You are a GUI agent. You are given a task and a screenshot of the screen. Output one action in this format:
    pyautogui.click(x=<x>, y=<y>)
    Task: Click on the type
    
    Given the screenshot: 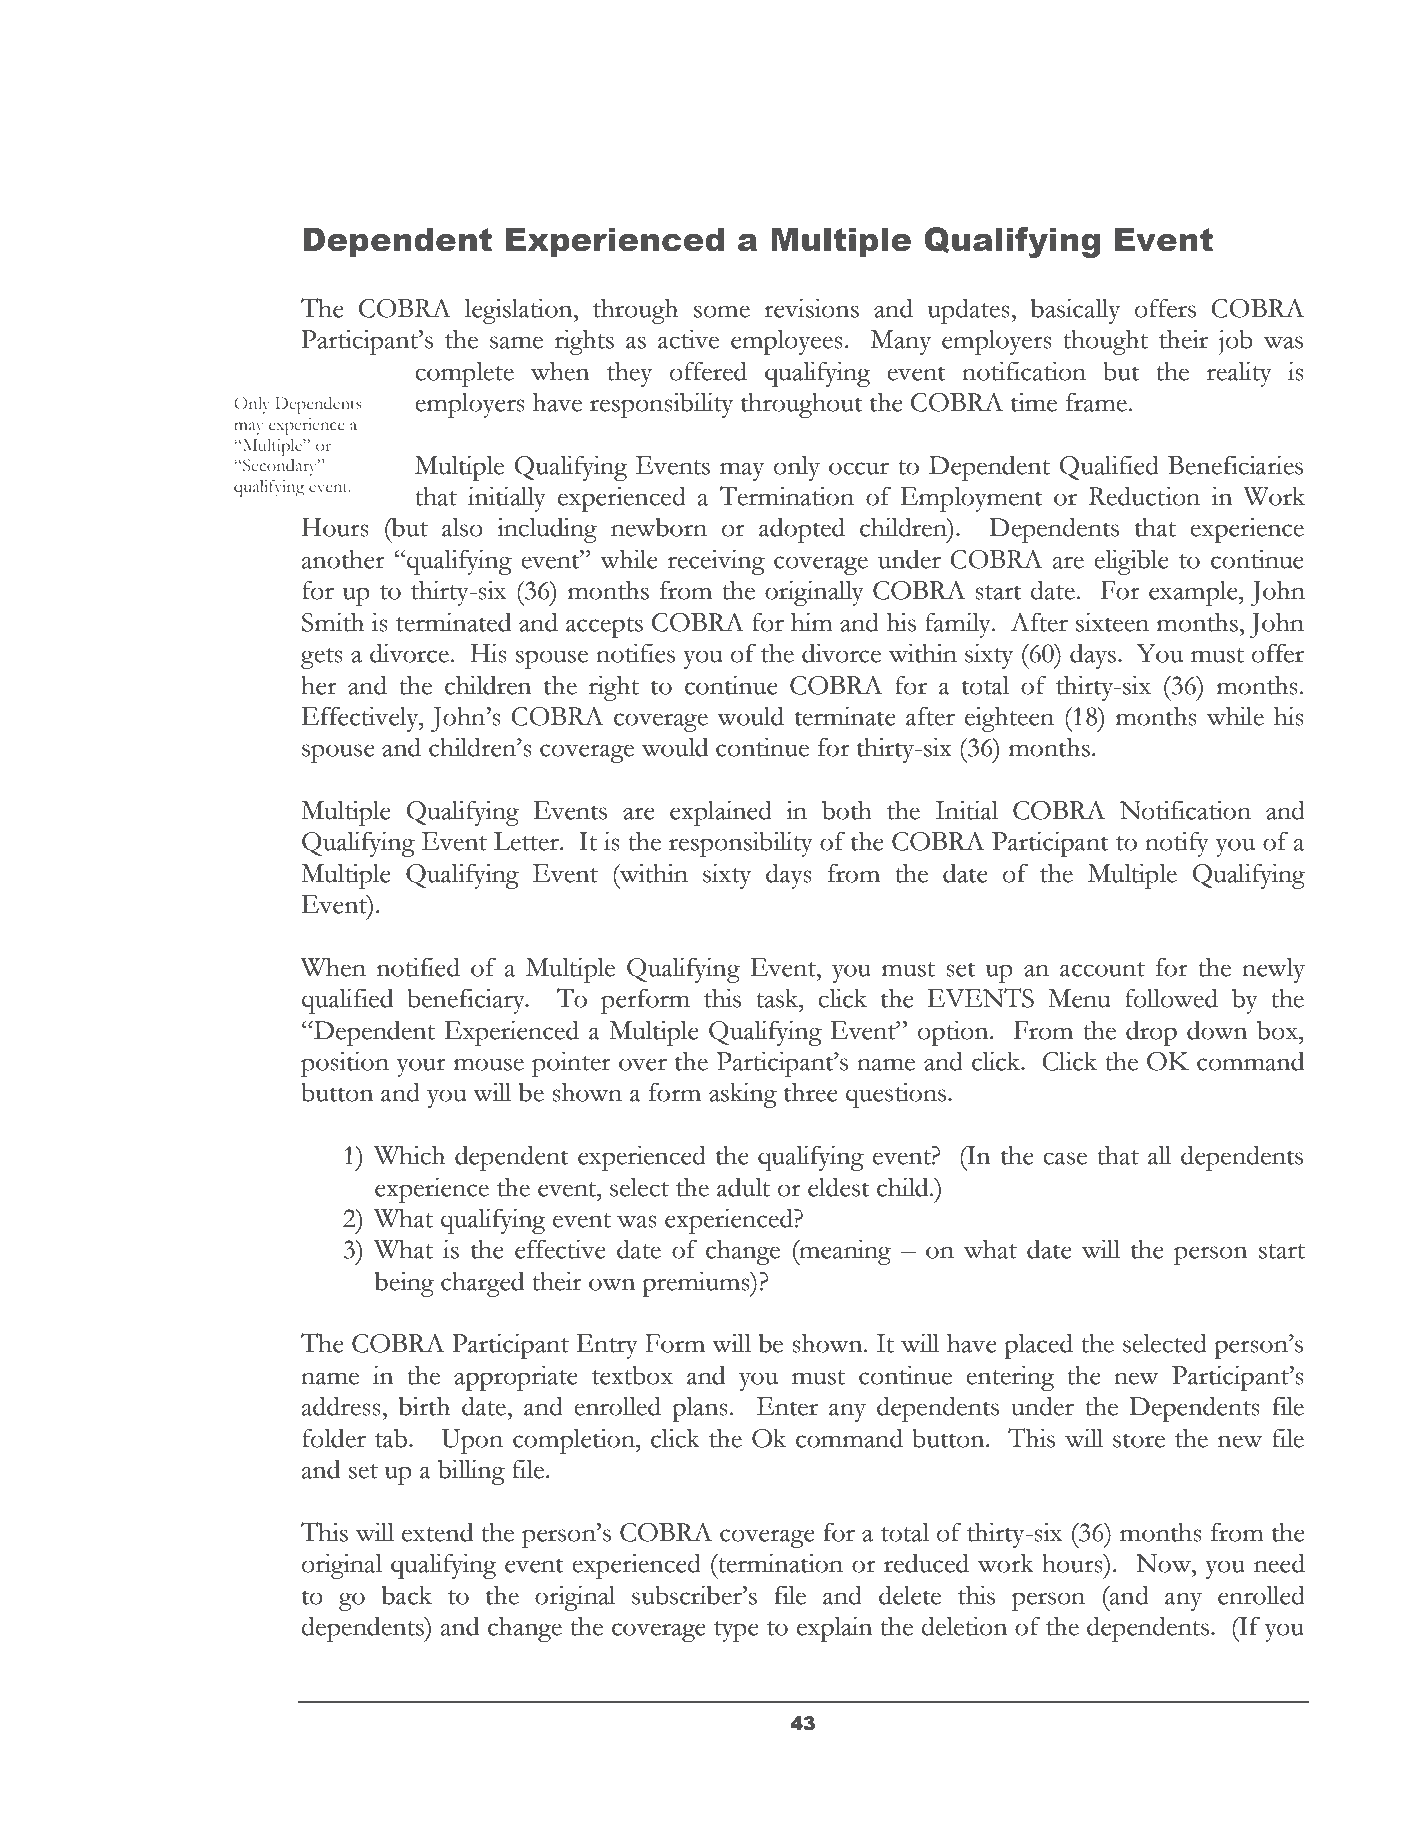 What is the action you would take?
    pyautogui.click(x=736, y=1631)
